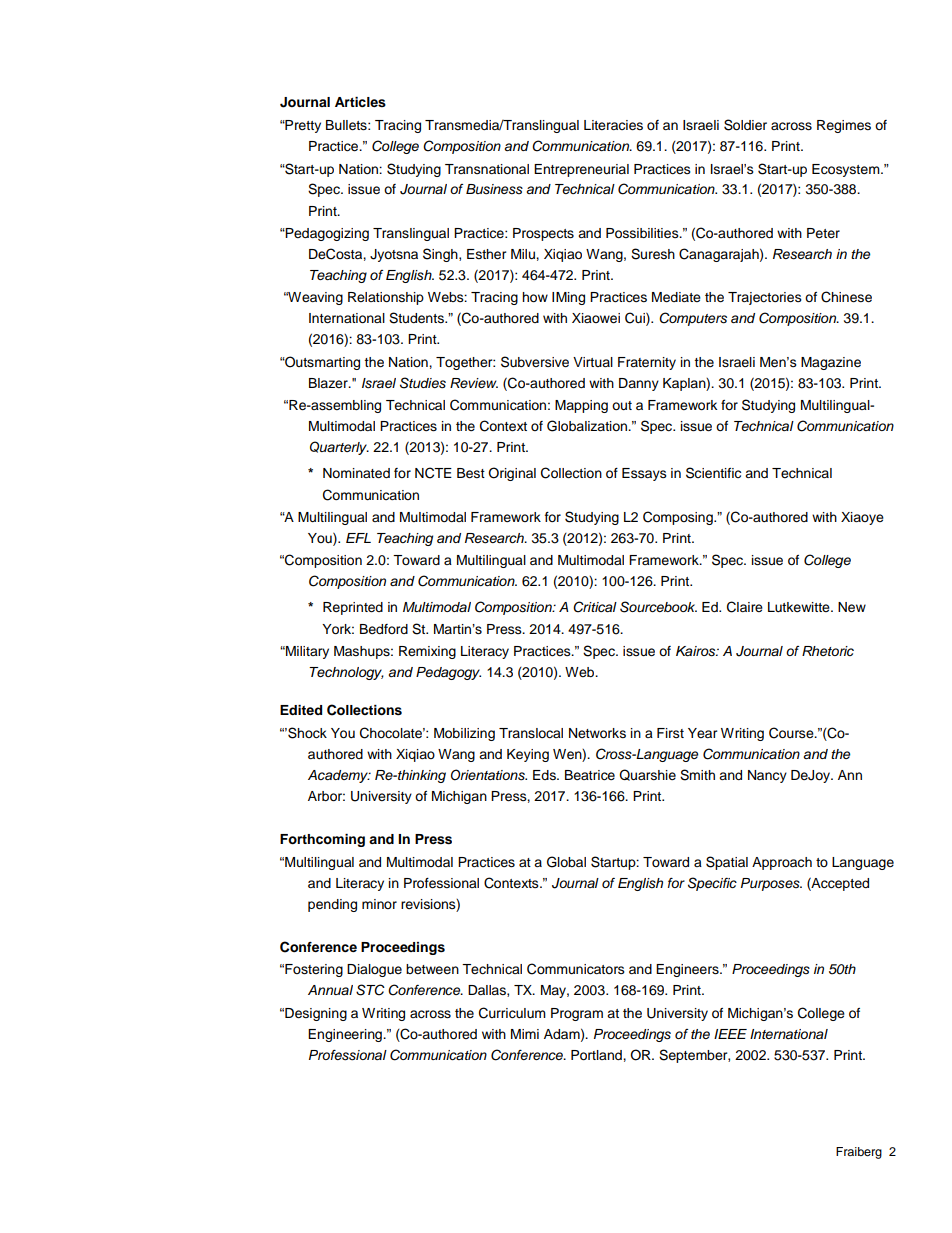 This image has width=952, height=1233. What do you see at coordinates (745, 607) in the image?
I see `Claire` at bounding box center [745, 607].
